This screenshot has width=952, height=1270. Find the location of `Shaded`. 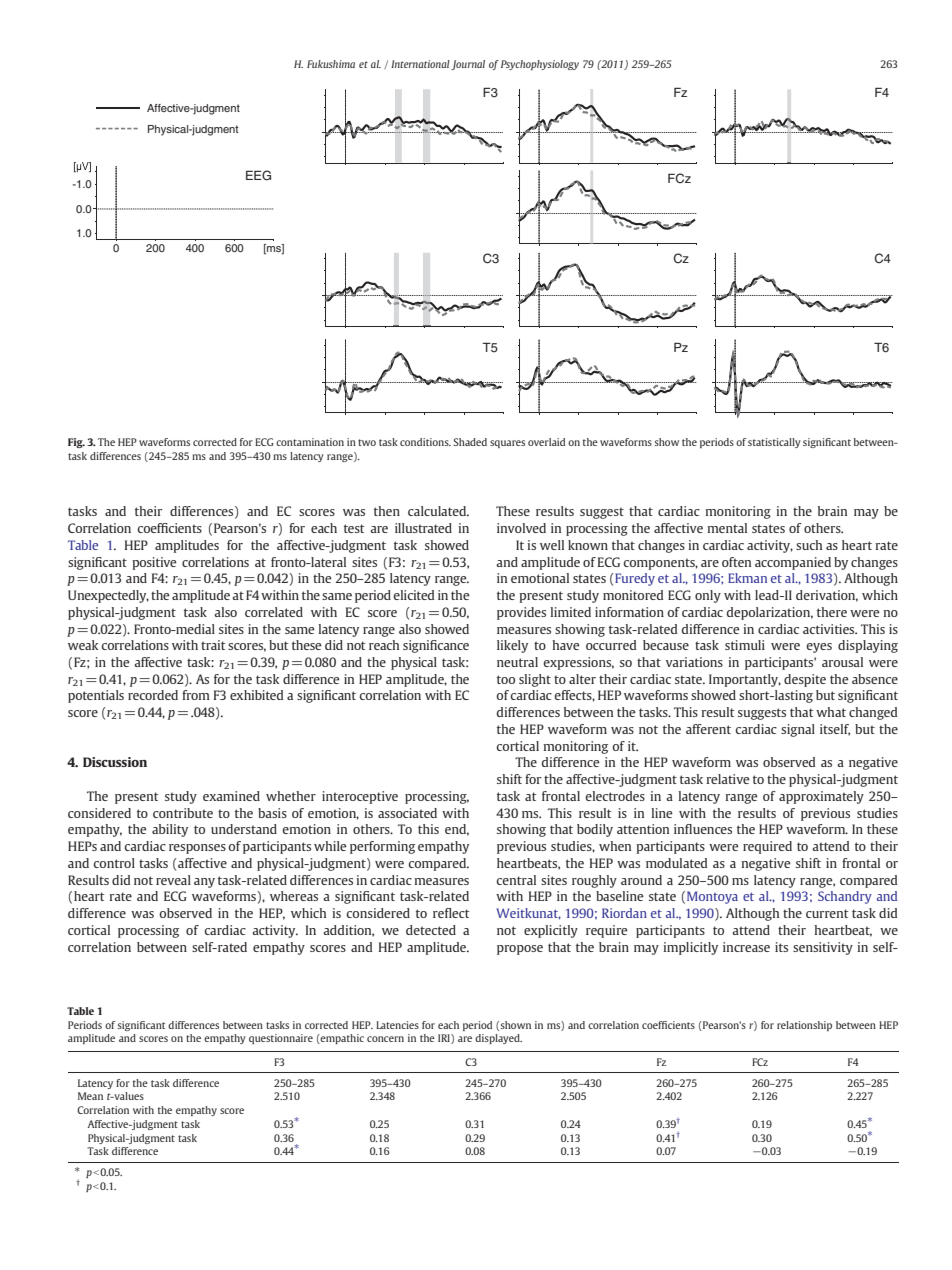

Shaded is located at coordinates (470, 442).
